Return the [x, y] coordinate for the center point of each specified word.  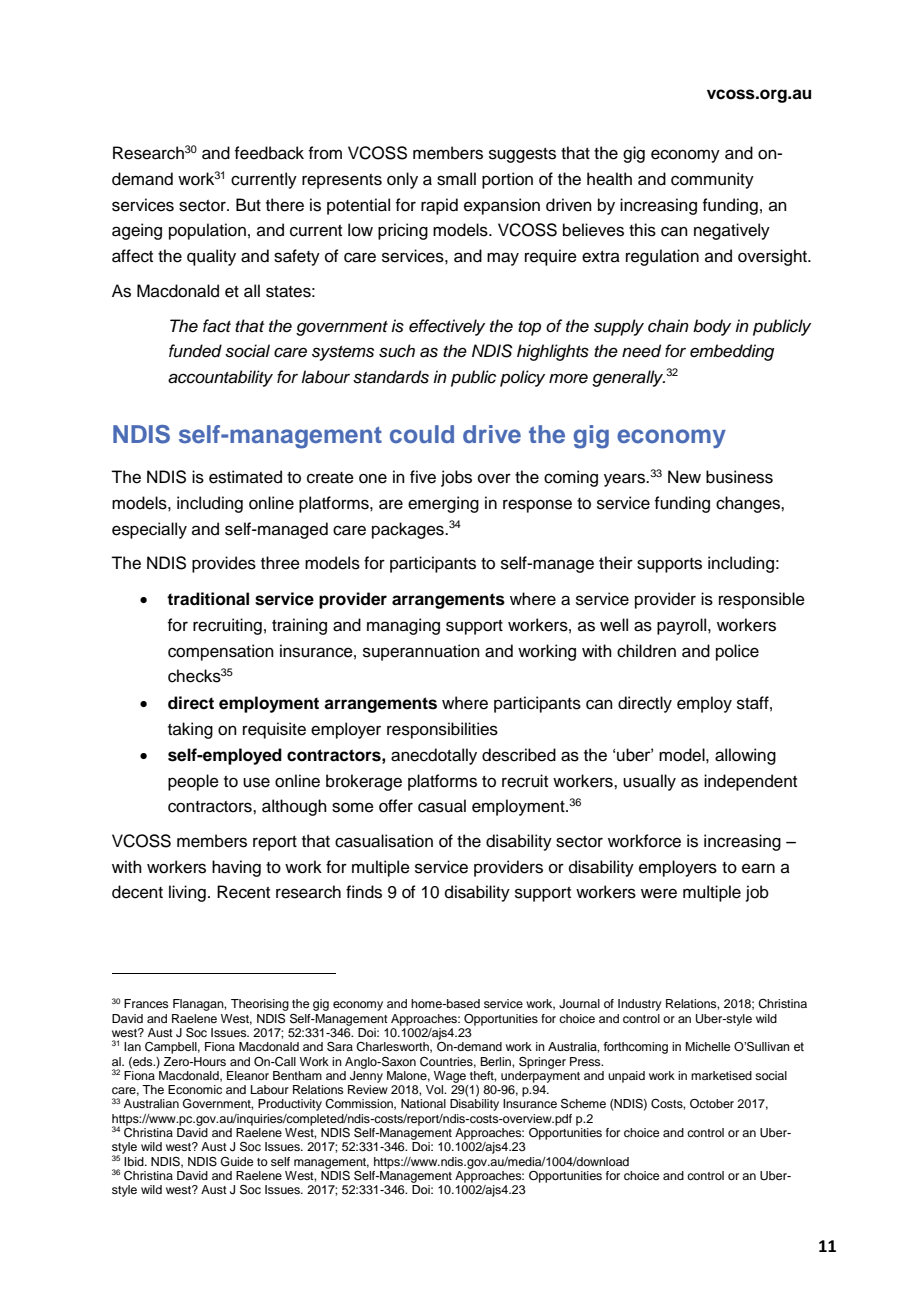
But [248, 205]
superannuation [421, 652]
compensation [221, 652]
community [712, 180]
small [456, 179]
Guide [237, 1161]
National [423, 1103]
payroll [683, 626]
